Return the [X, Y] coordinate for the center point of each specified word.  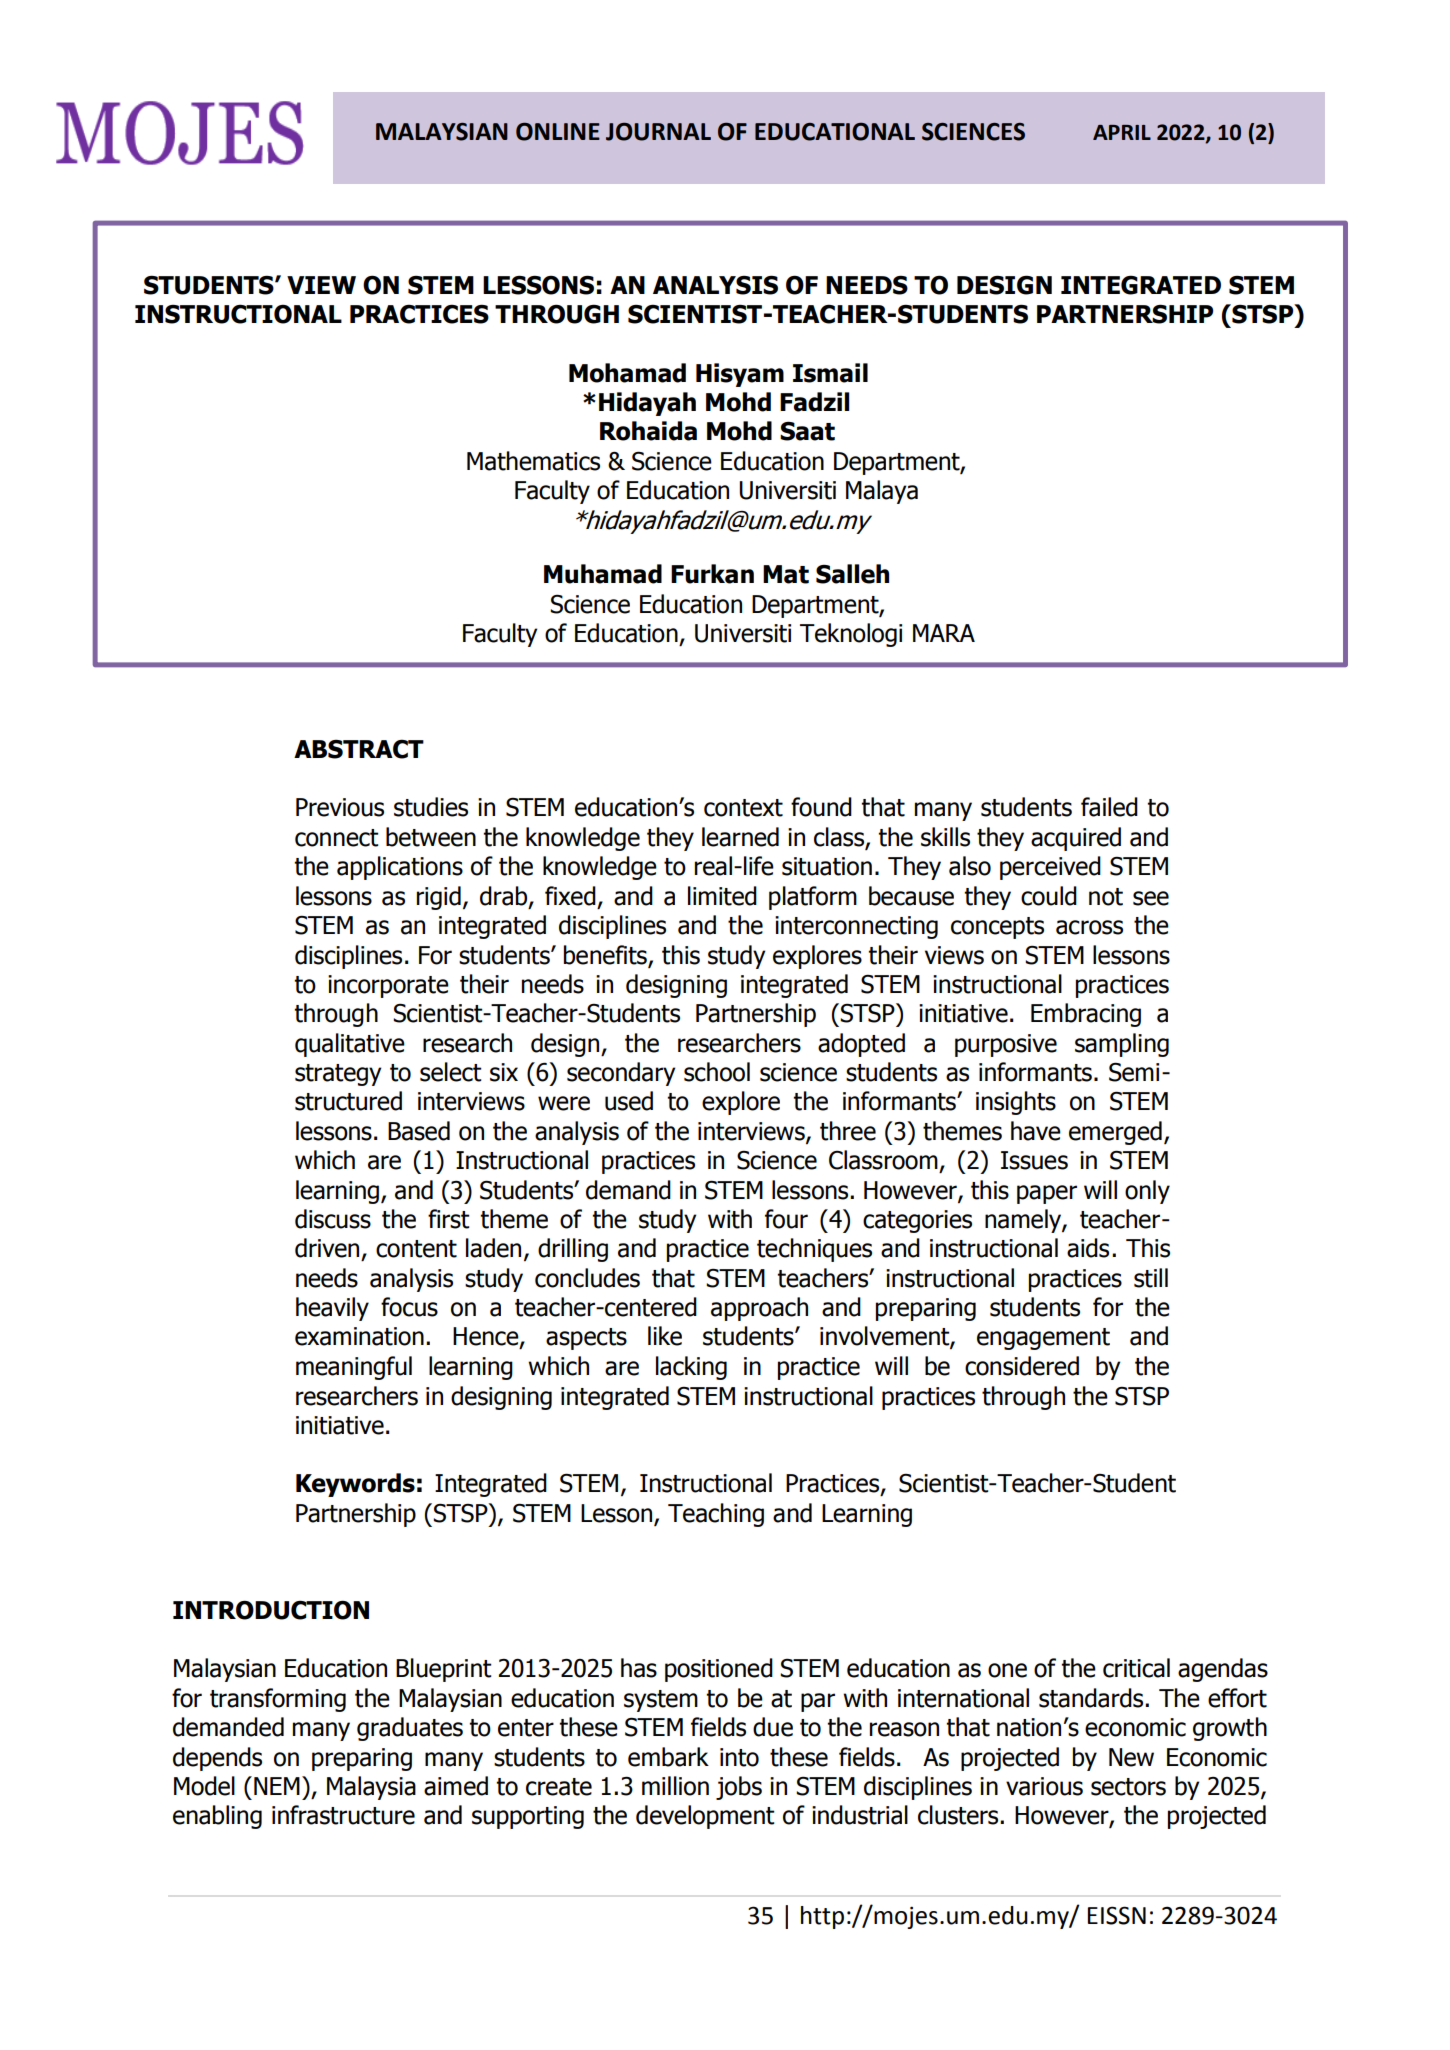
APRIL [1122, 132]
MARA [944, 633]
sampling [1122, 1045]
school [717, 1072]
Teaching [716, 1515]
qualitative [350, 1045]
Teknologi [851, 635]
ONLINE [558, 131]
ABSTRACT [359, 749]
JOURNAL [658, 131]
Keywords [355, 1485]
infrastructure [343, 1815]
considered [1022, 1366]
